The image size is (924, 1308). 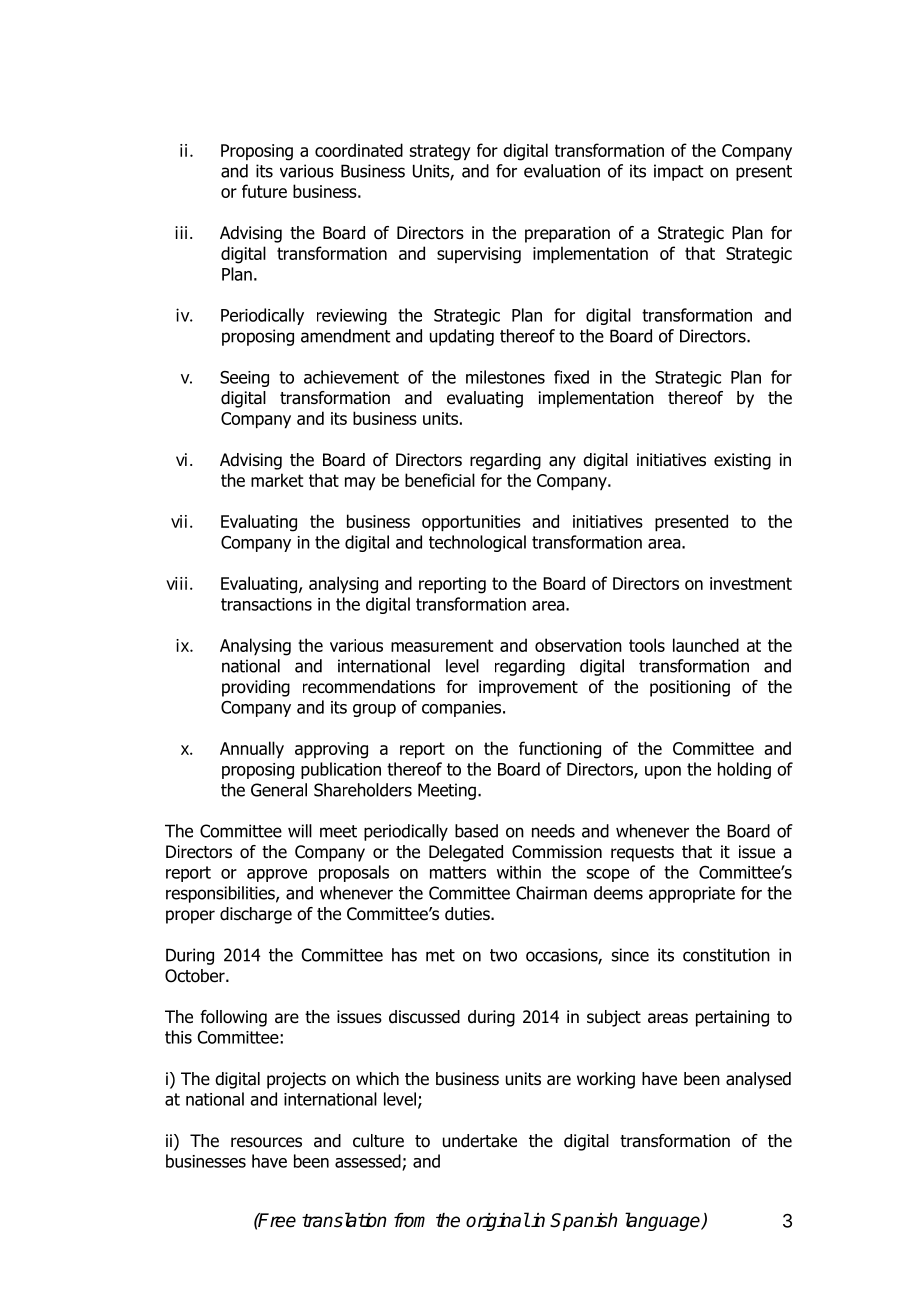 I want to click on positioning, so click(x=690, y=688).
